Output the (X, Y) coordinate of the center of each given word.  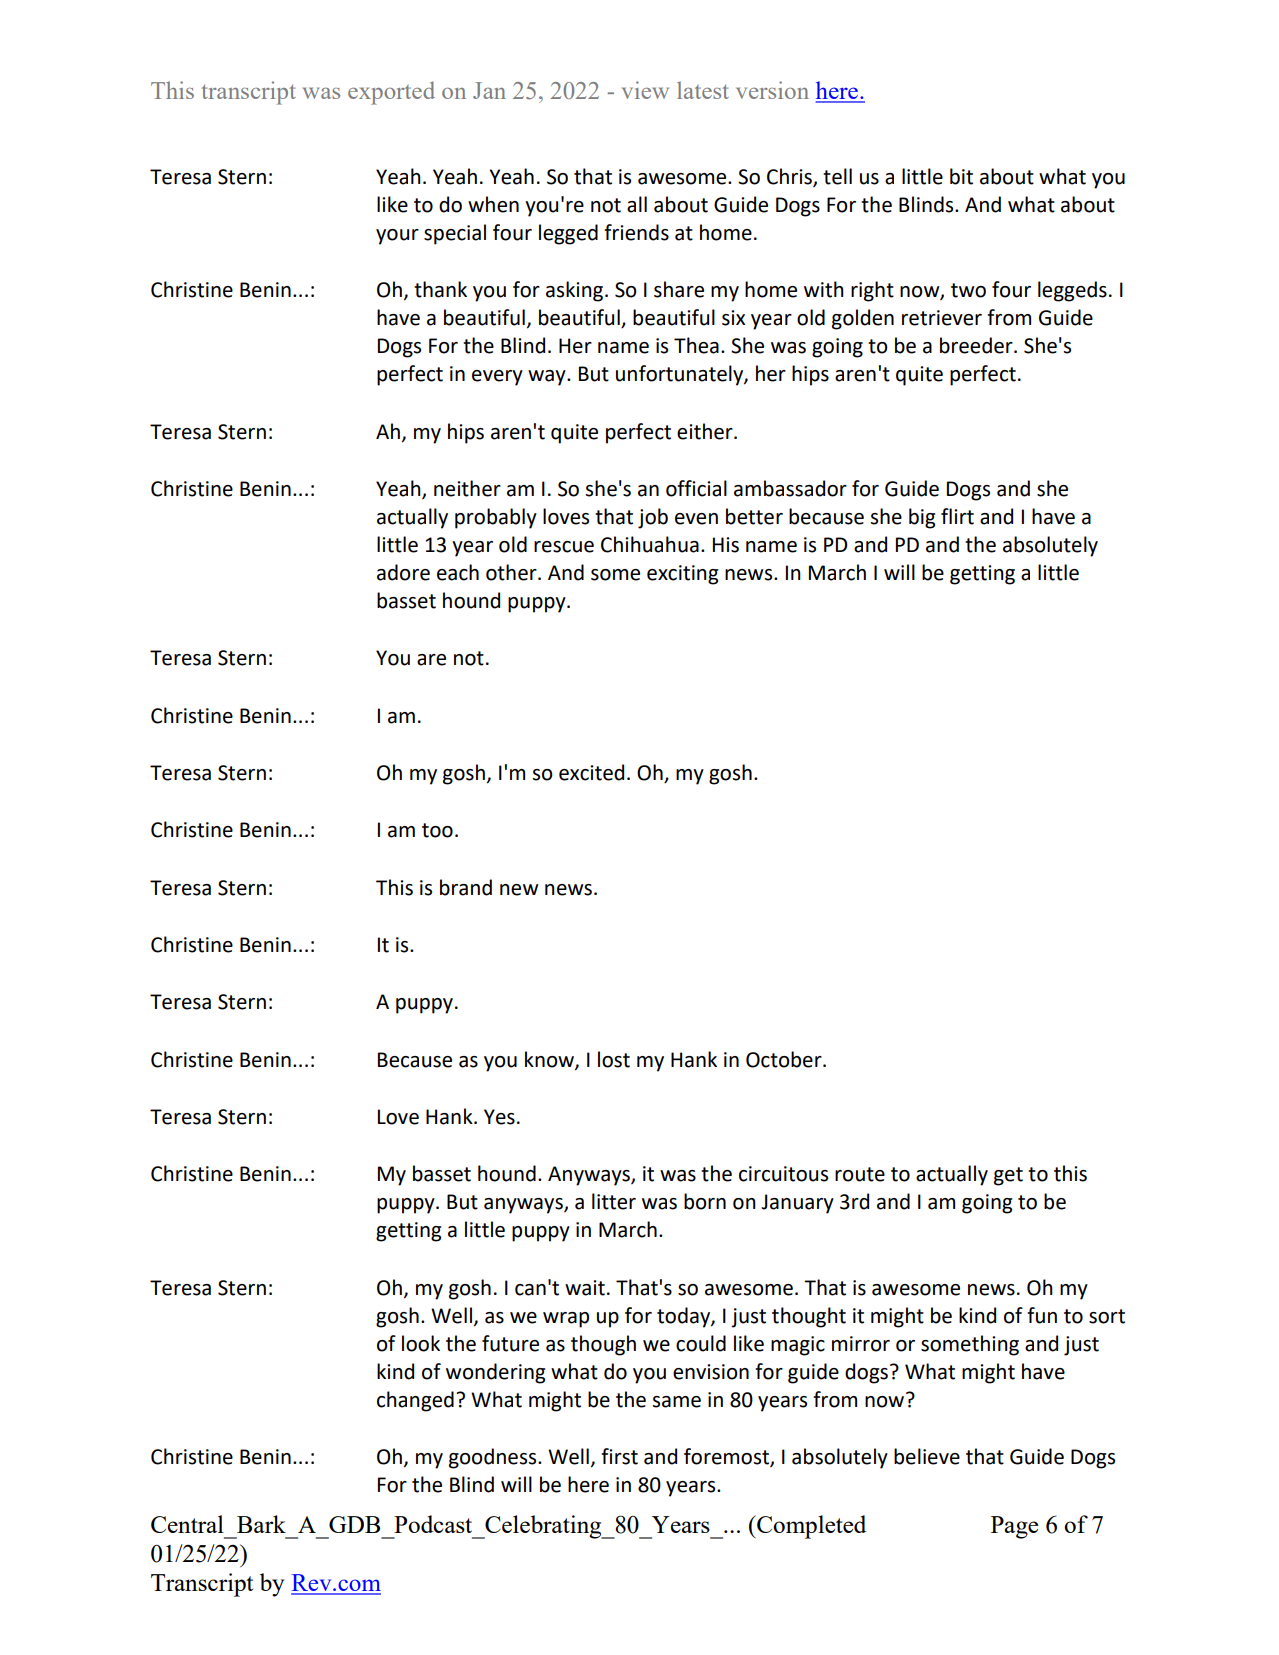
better (754, 516)
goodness (494, 1458)
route (860, 1174)
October (785, 1059)
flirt (957, 516)
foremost (727, 1457)
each (458, 572)
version (772, 90)
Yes (499, 1117)
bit (961, 176)
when (493, 204)
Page (1014, 1527)
